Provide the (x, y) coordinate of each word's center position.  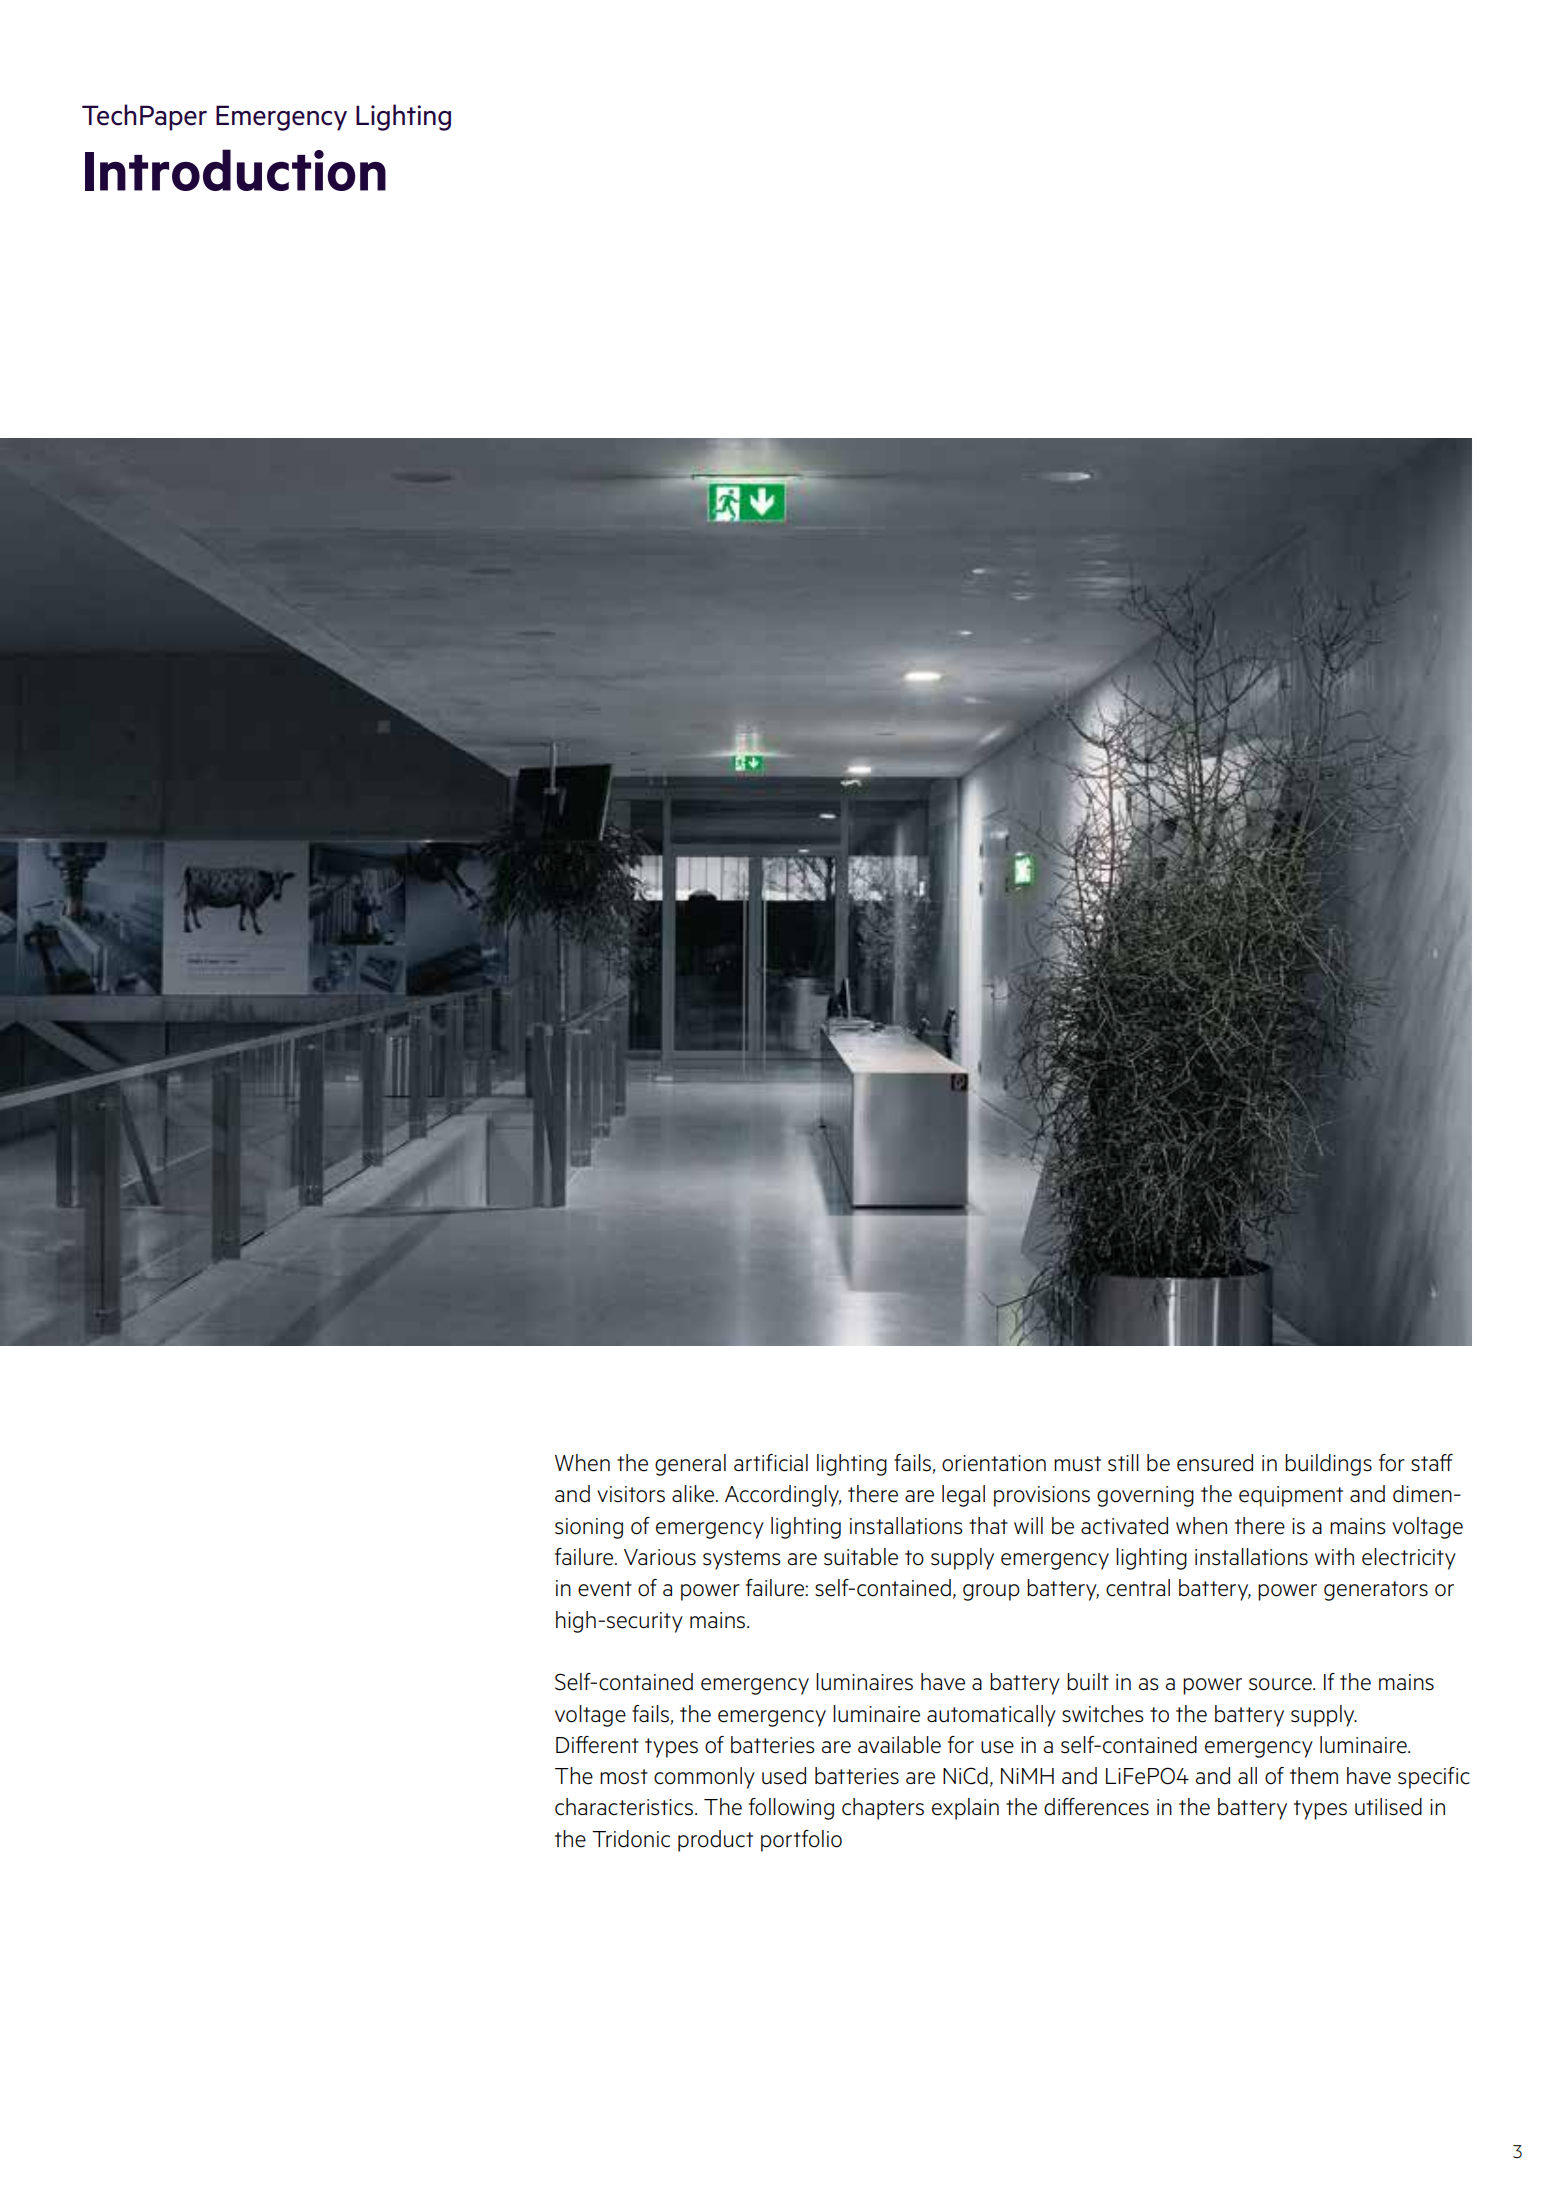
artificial (771, 1463)
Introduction (235, 170)
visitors (631, 1494)
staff (1432, 1463)
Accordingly (783, 1496)
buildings (1328, 1465)
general (690, 1465)
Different (597, 1745)
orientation (994, 1463)
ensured (1215, 1463)
